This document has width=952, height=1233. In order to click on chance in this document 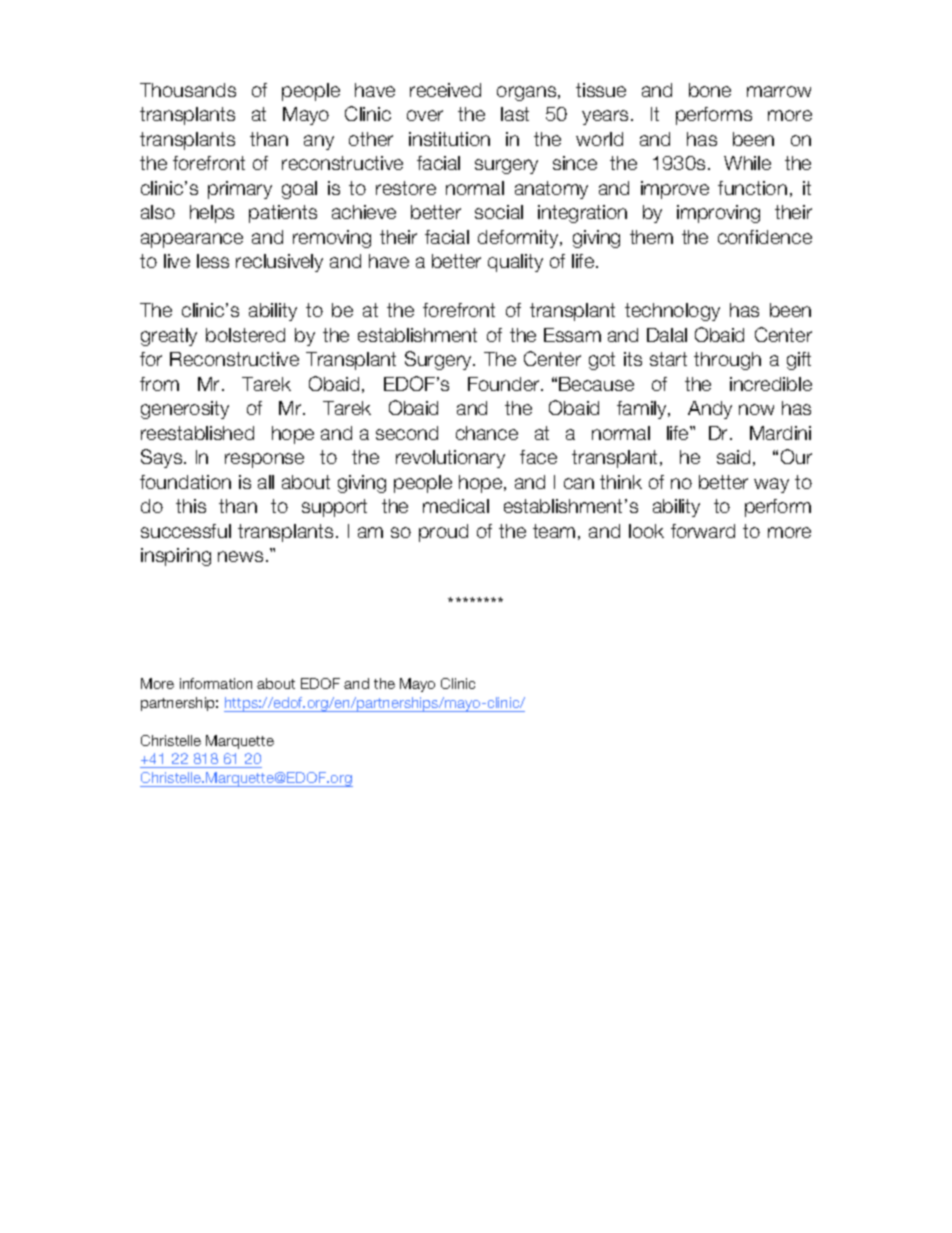, I will do `click(487, 433)`.
